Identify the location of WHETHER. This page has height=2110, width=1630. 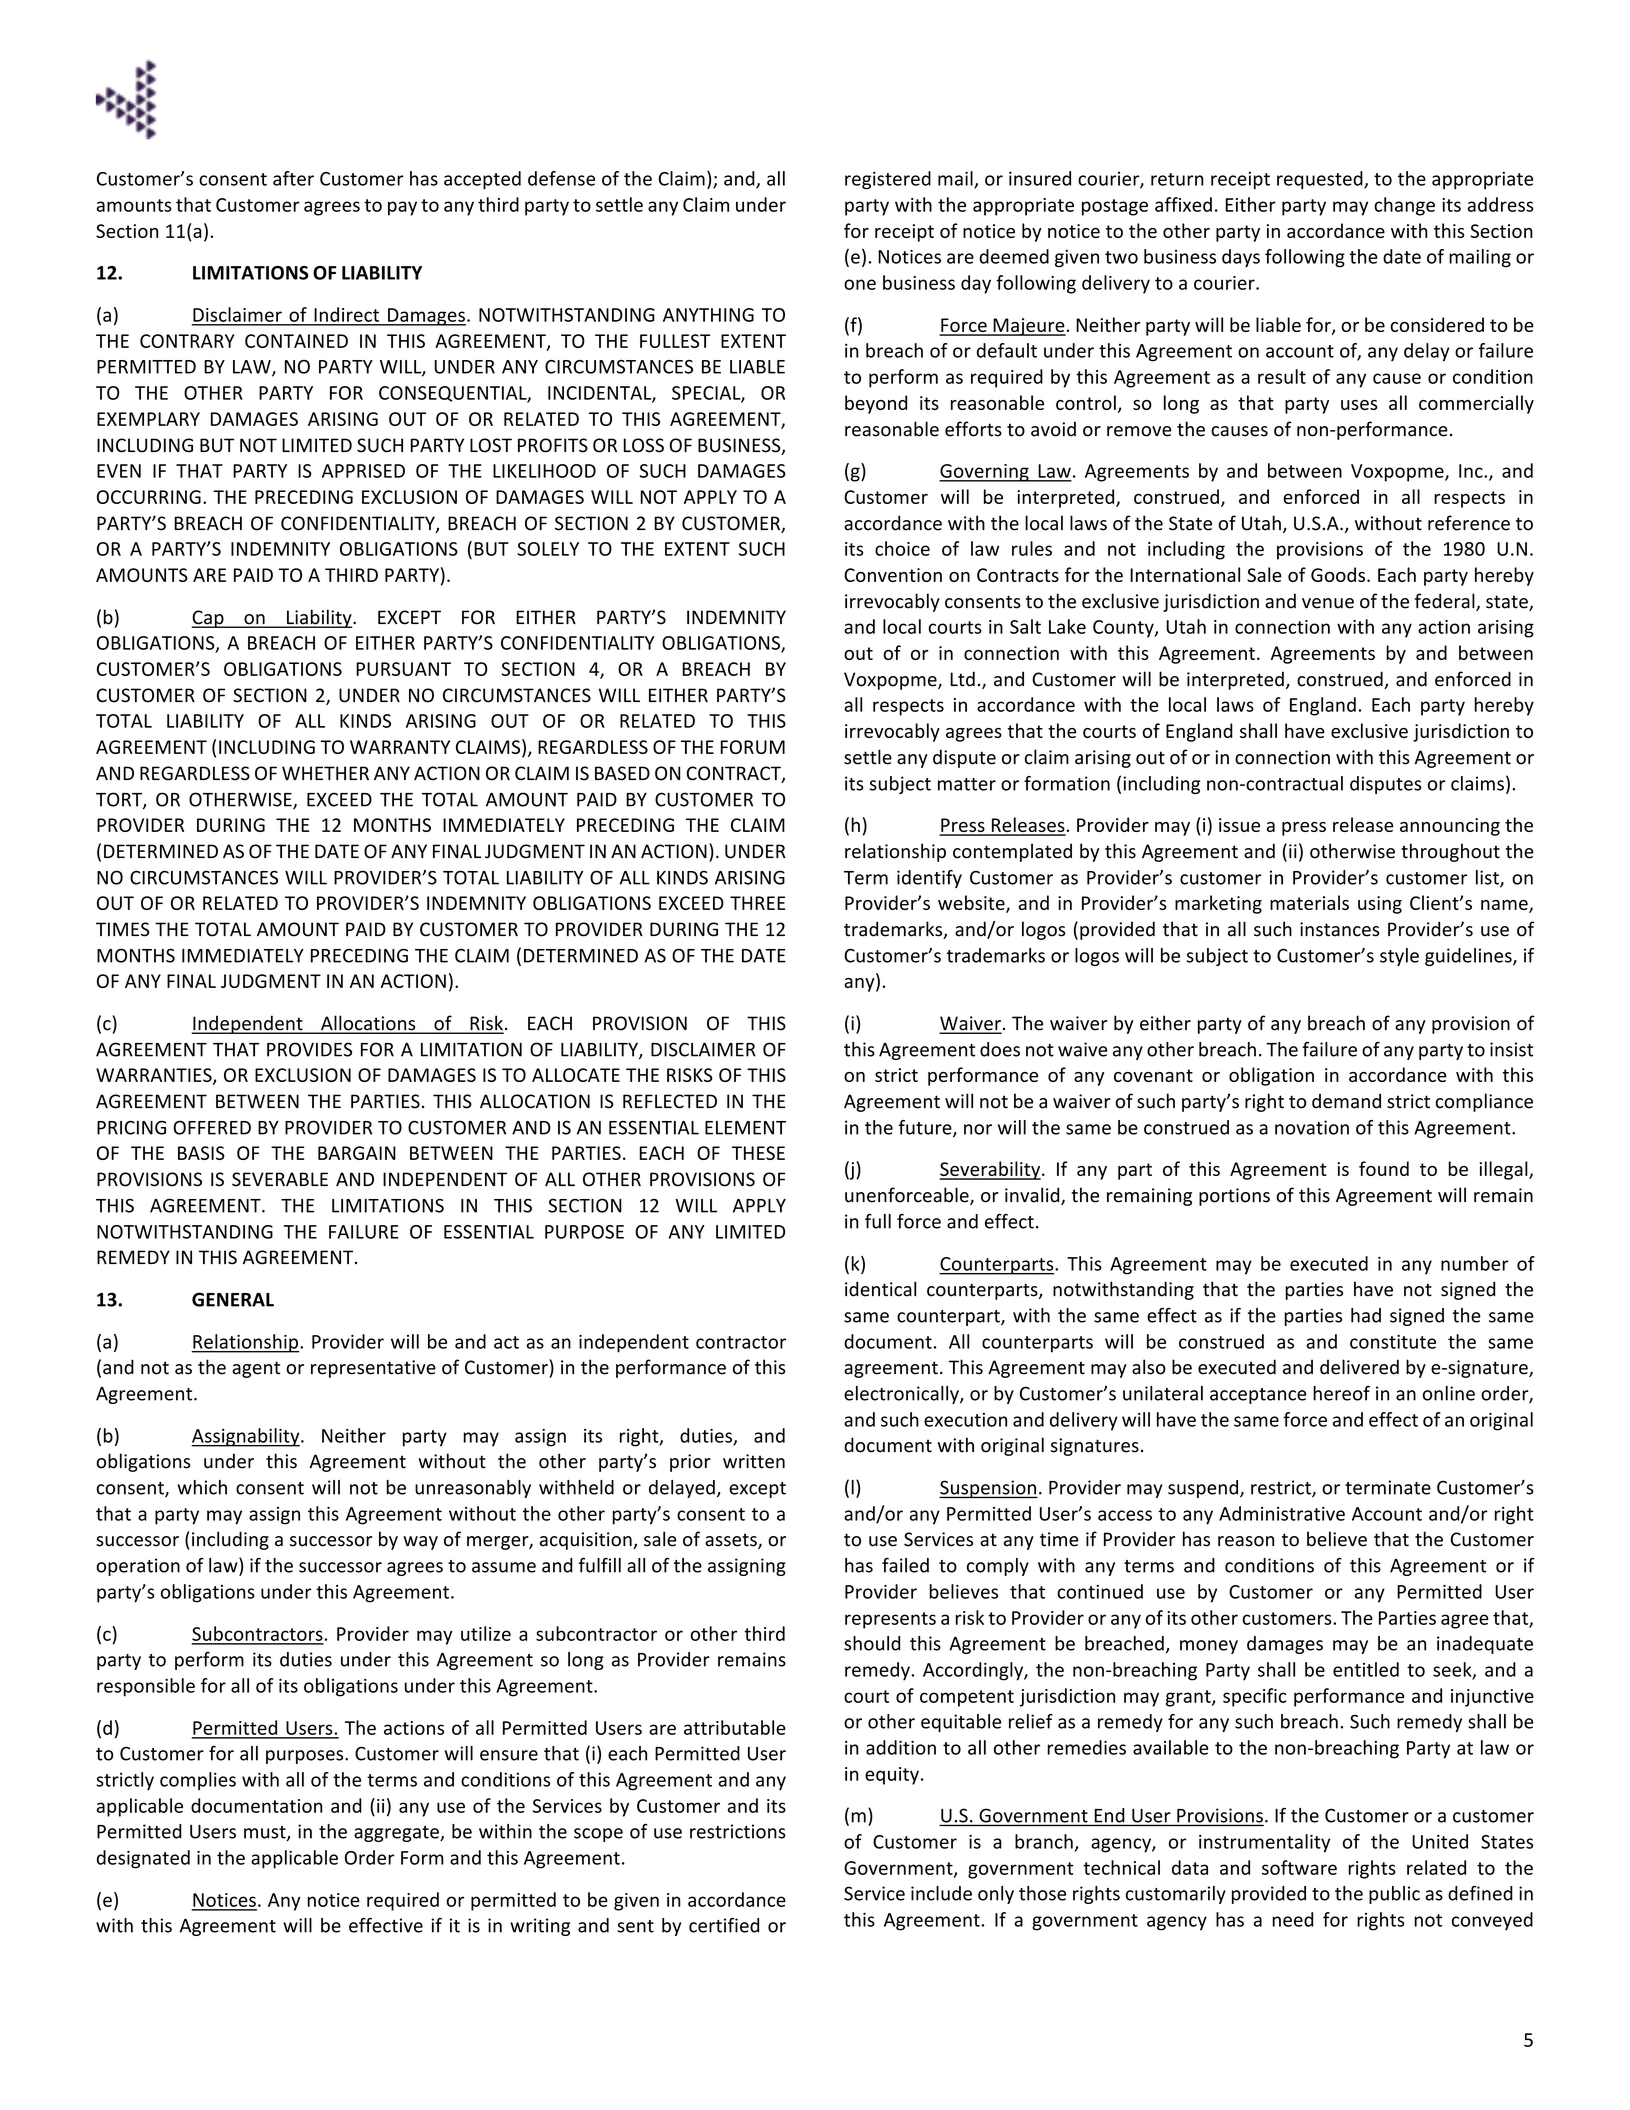
(325, 773).
